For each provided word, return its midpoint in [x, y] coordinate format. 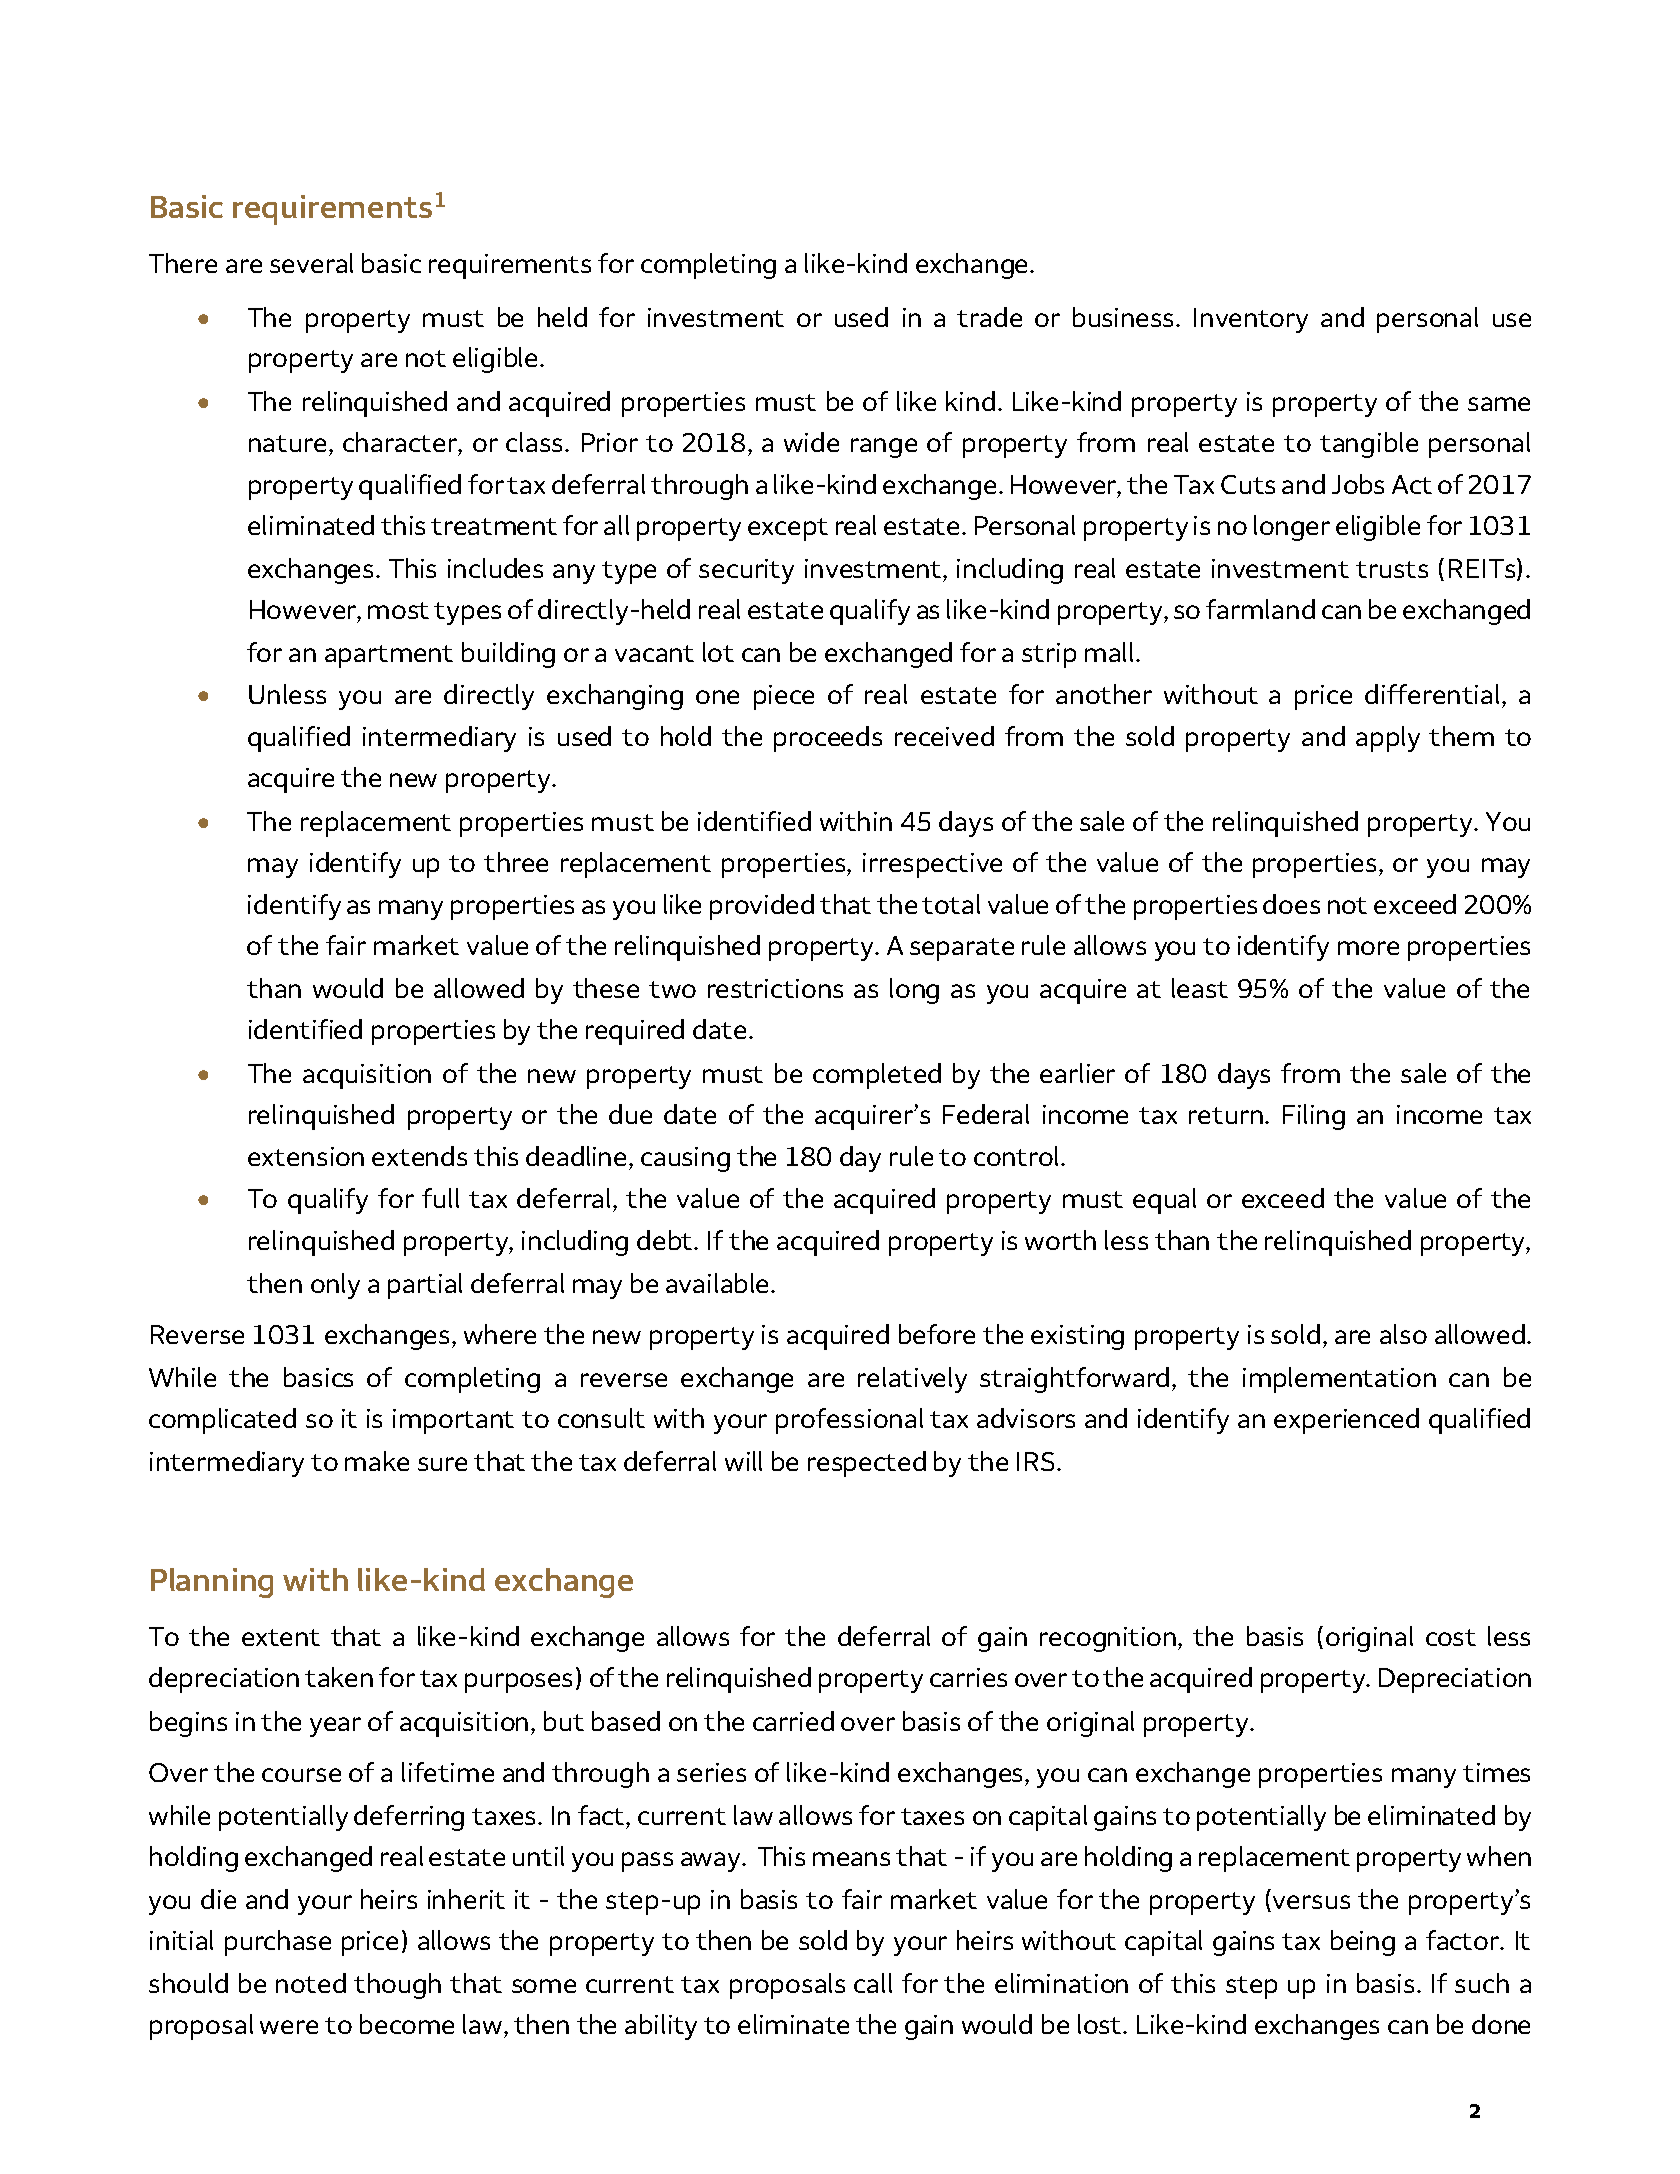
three [516, 862]
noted [311, 1983]
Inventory [1251, 320]
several [311, 263]
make [377, 1461]
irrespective [932, 865]
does [1291, 904]
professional [849, 1421]
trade [989, 317]
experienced [1346, 1421]
